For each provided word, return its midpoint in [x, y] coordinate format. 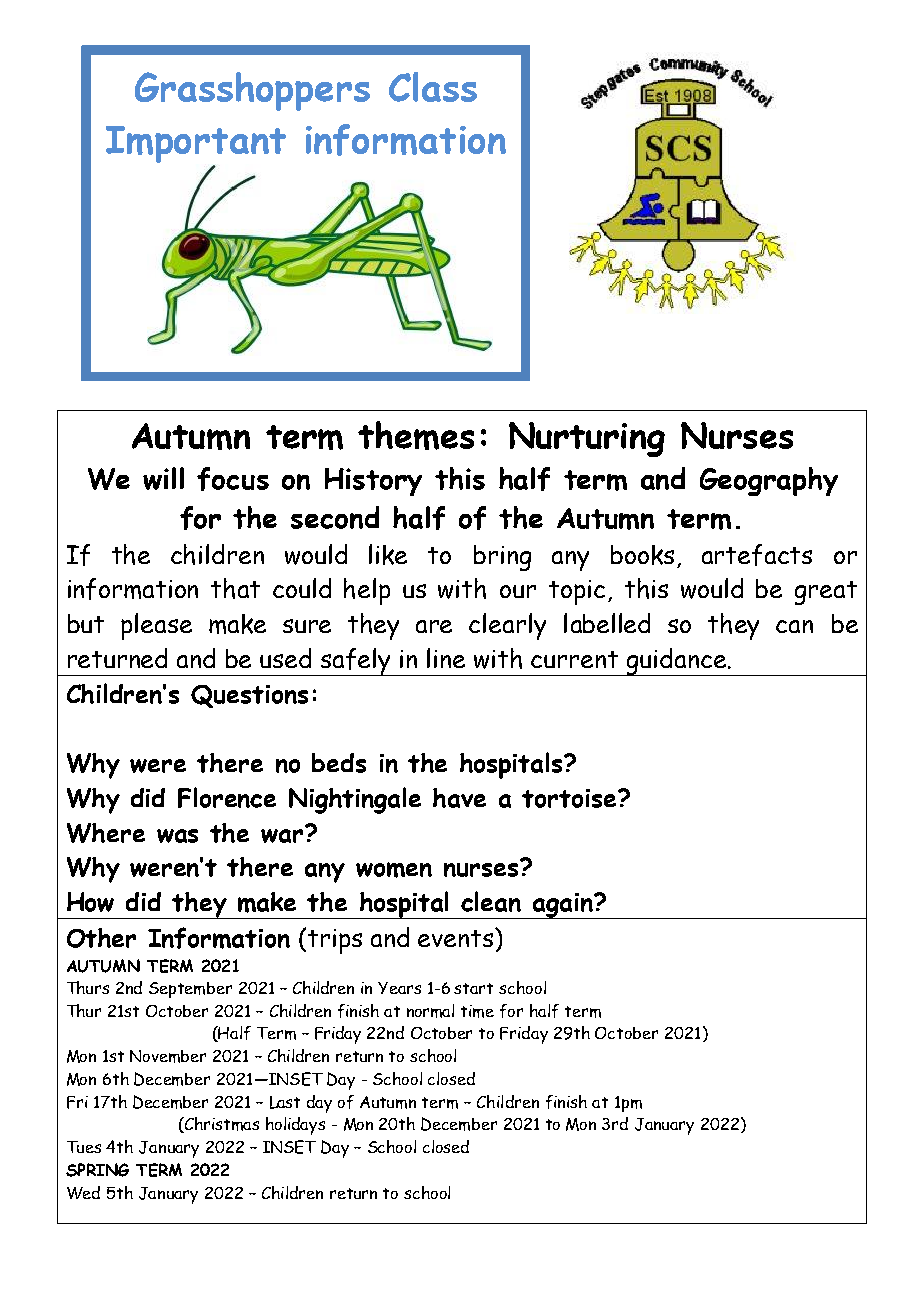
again [563, 906]
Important [196, 146]
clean [491, 901]
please [156, 626]
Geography [769, 481]
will [163, 478]
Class [433, 87]
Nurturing [587, 439]
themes [416, 435]
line [446, 658]
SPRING [97, 1170]
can [794, 626]
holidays [295, 1126]
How [90, 902]
